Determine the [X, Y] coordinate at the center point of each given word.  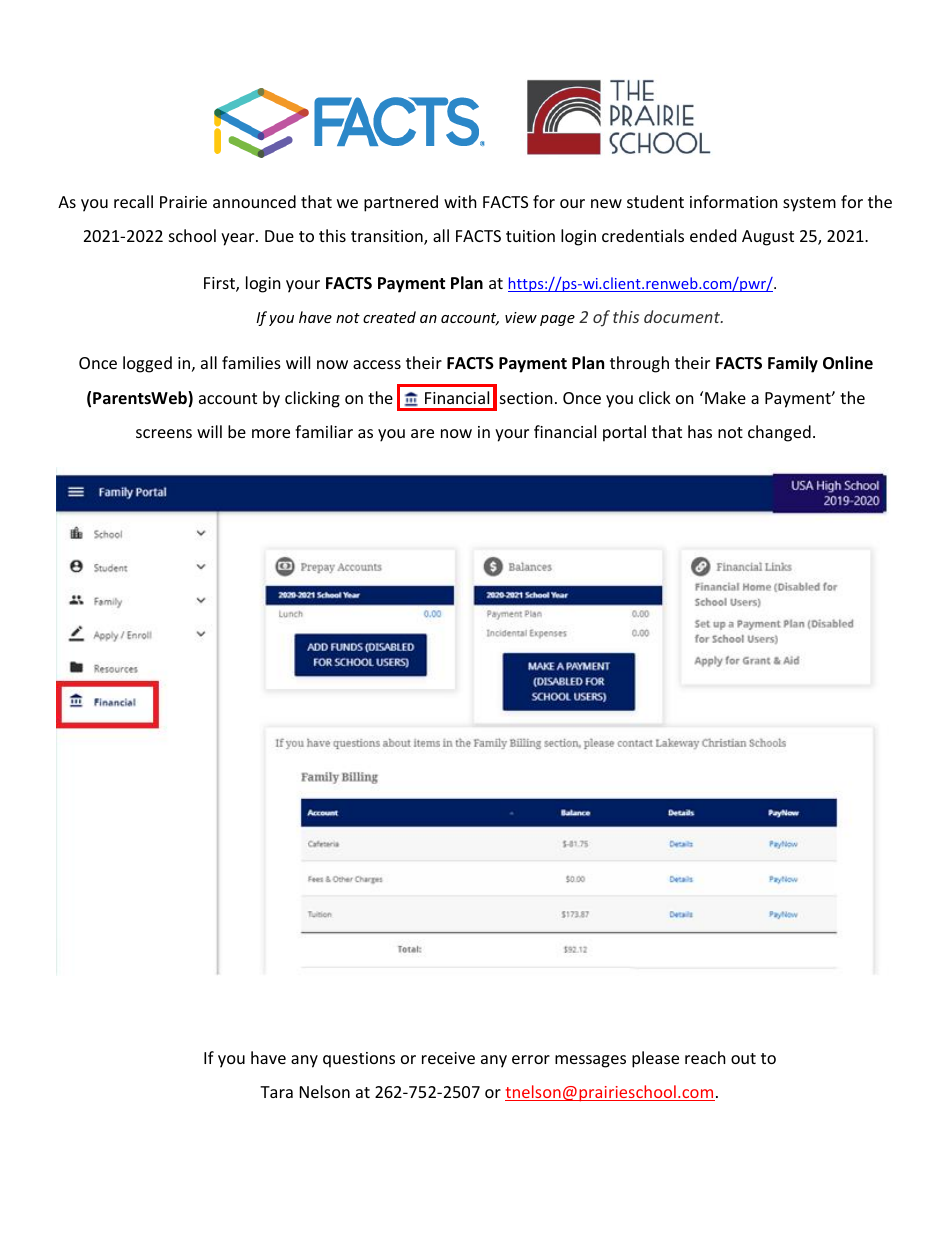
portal [624, 433]
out [743, 1058]
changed [779, 433]
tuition [530, 236]
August [768, 238]
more [271, 433]
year [239, 239]
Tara [276, 1092]
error [531, 1059]
